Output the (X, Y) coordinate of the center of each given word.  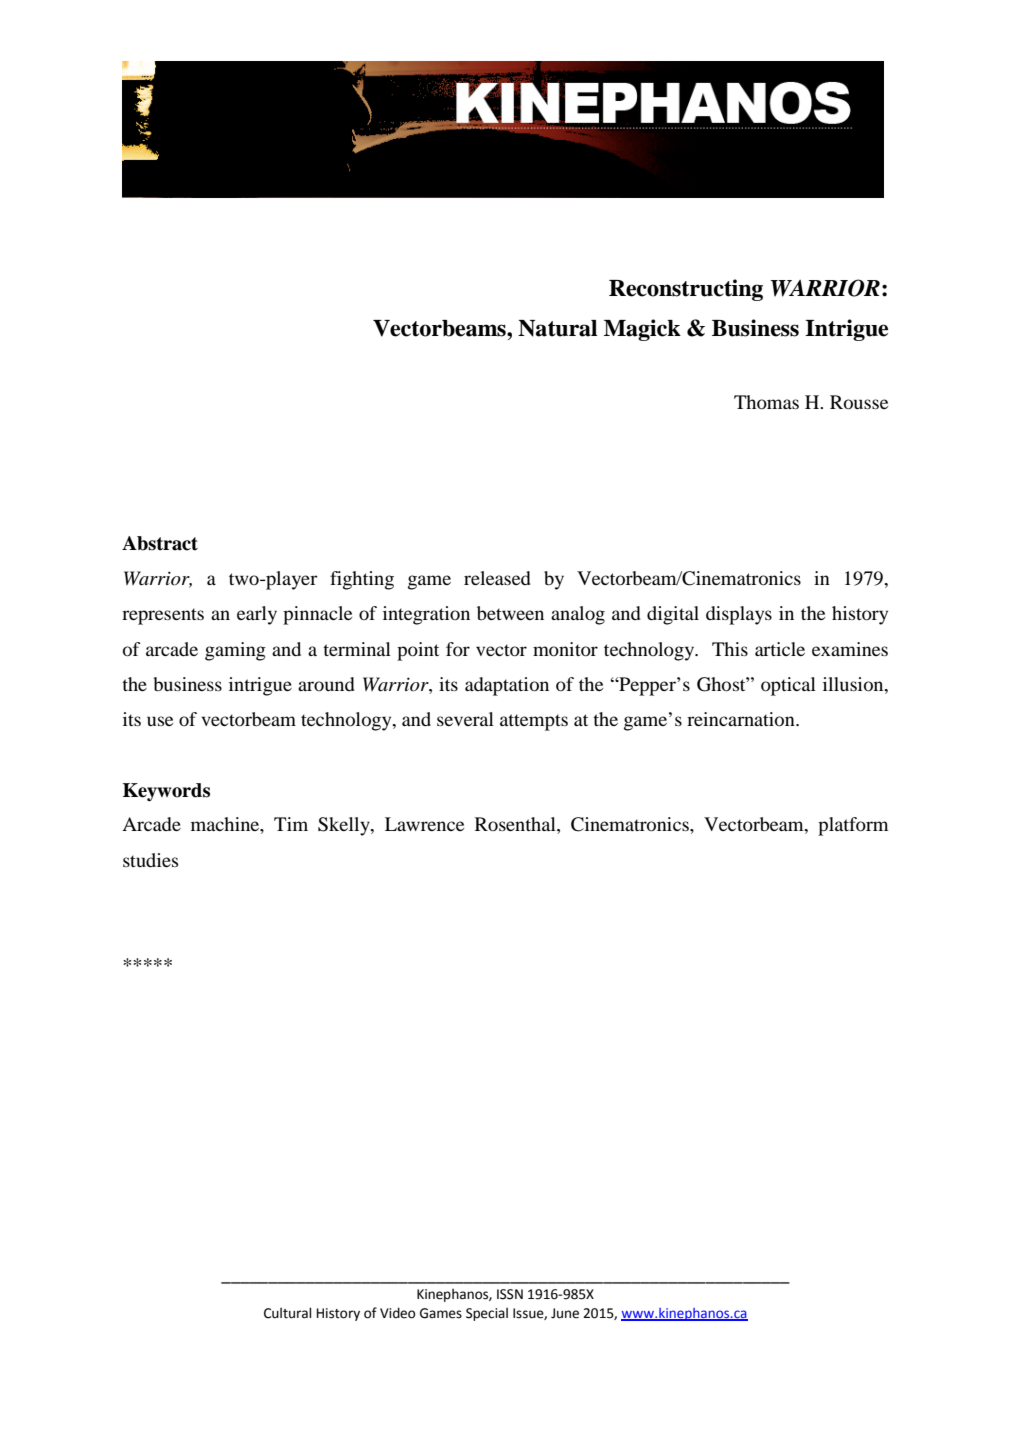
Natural (557, 328)
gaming (235, 651)
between (510, 613)
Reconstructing (686, 290)
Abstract (160, 543)
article (780, 649)
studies (150, 860)
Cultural (287, 1313)
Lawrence (424, 824)
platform (853, 826)
